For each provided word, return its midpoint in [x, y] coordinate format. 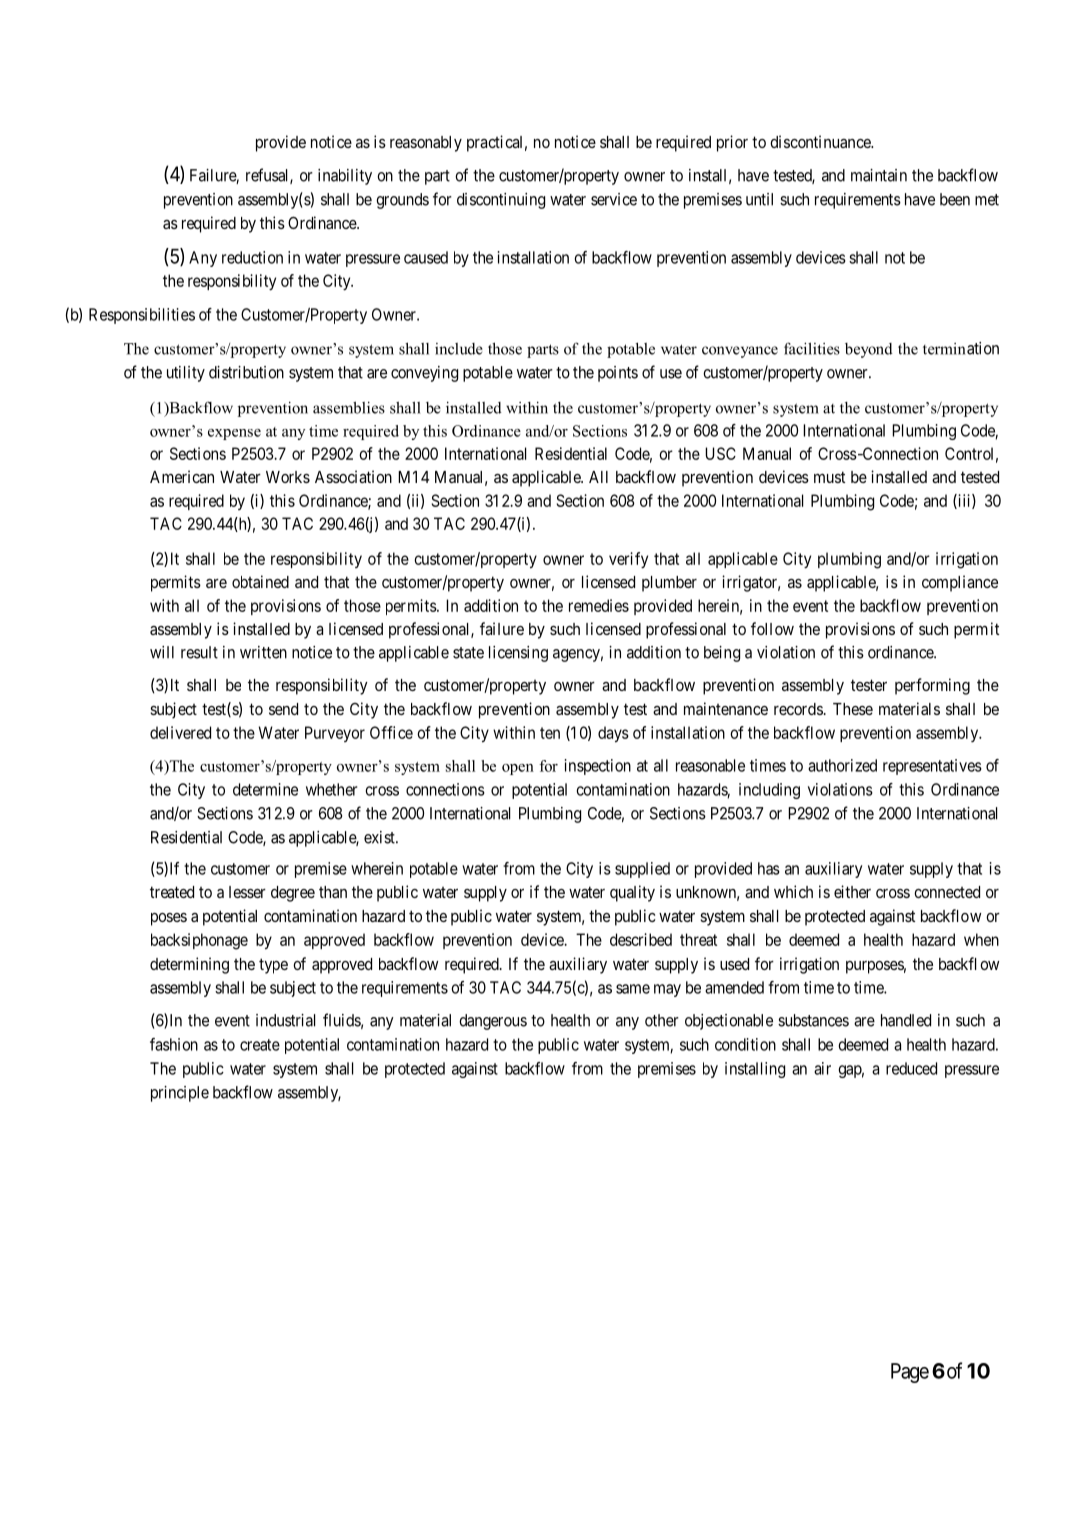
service [614, 199]
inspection [598, 767]
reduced [911, 1068]
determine [265, 789]
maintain [879, 175]
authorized [842, 765]
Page [910, 1373]
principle [180, 1094]
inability [345, 177]
